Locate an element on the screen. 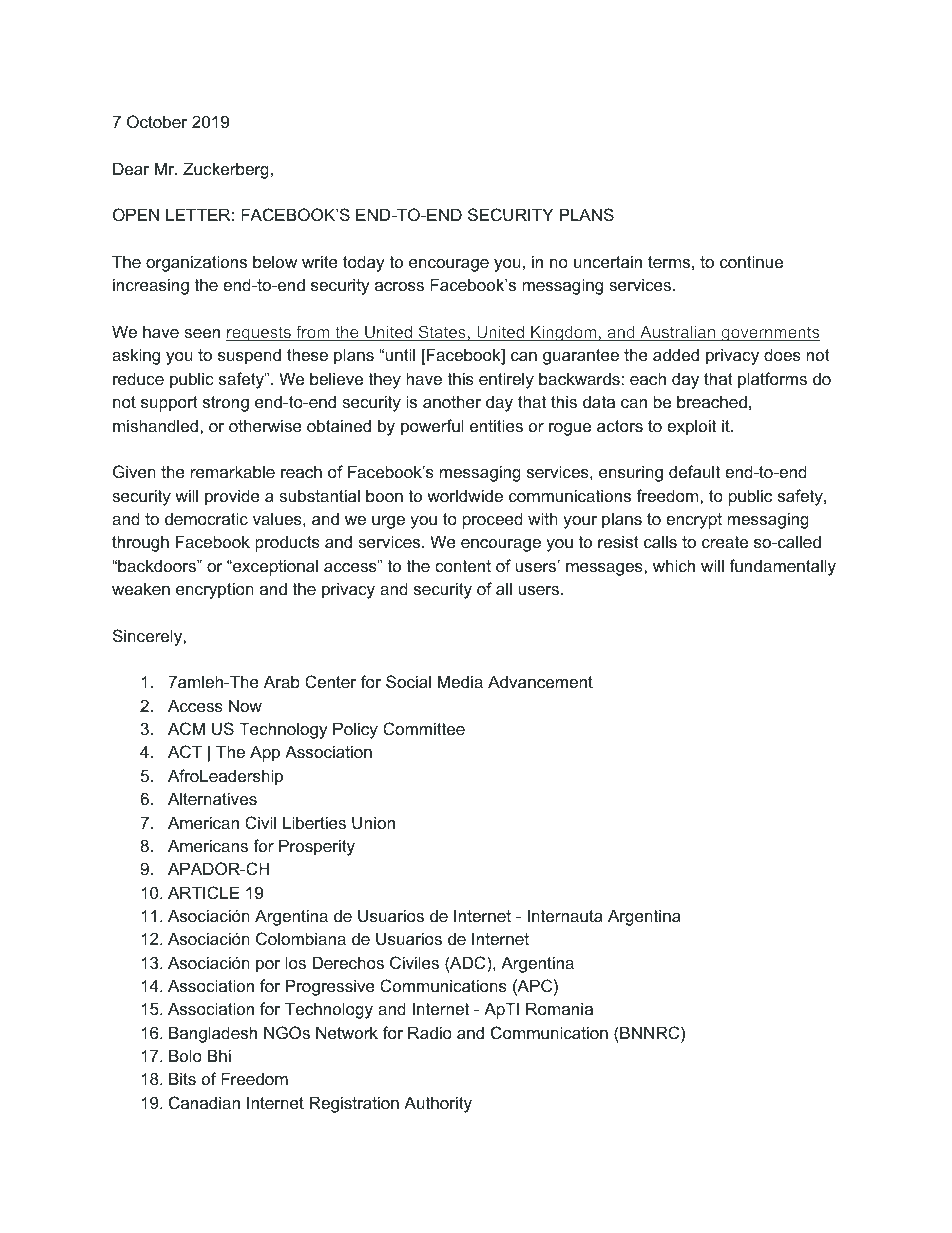 Image resolution: width=952 pixels, height=1233 pixels. weaken is located at coordinates (141, 588).
